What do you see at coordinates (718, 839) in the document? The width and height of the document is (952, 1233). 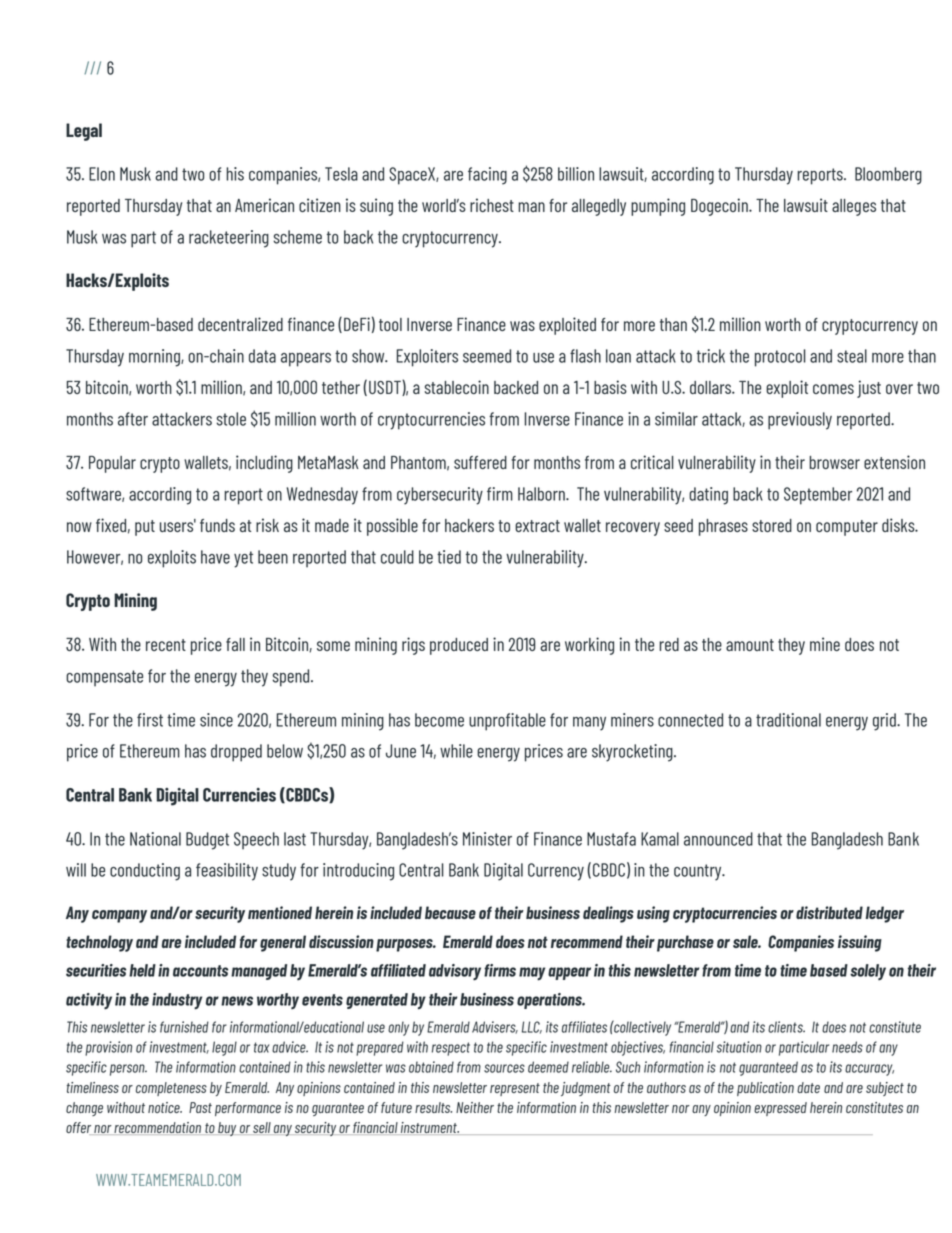 I see `announced` at bounding box center [718, 839].
